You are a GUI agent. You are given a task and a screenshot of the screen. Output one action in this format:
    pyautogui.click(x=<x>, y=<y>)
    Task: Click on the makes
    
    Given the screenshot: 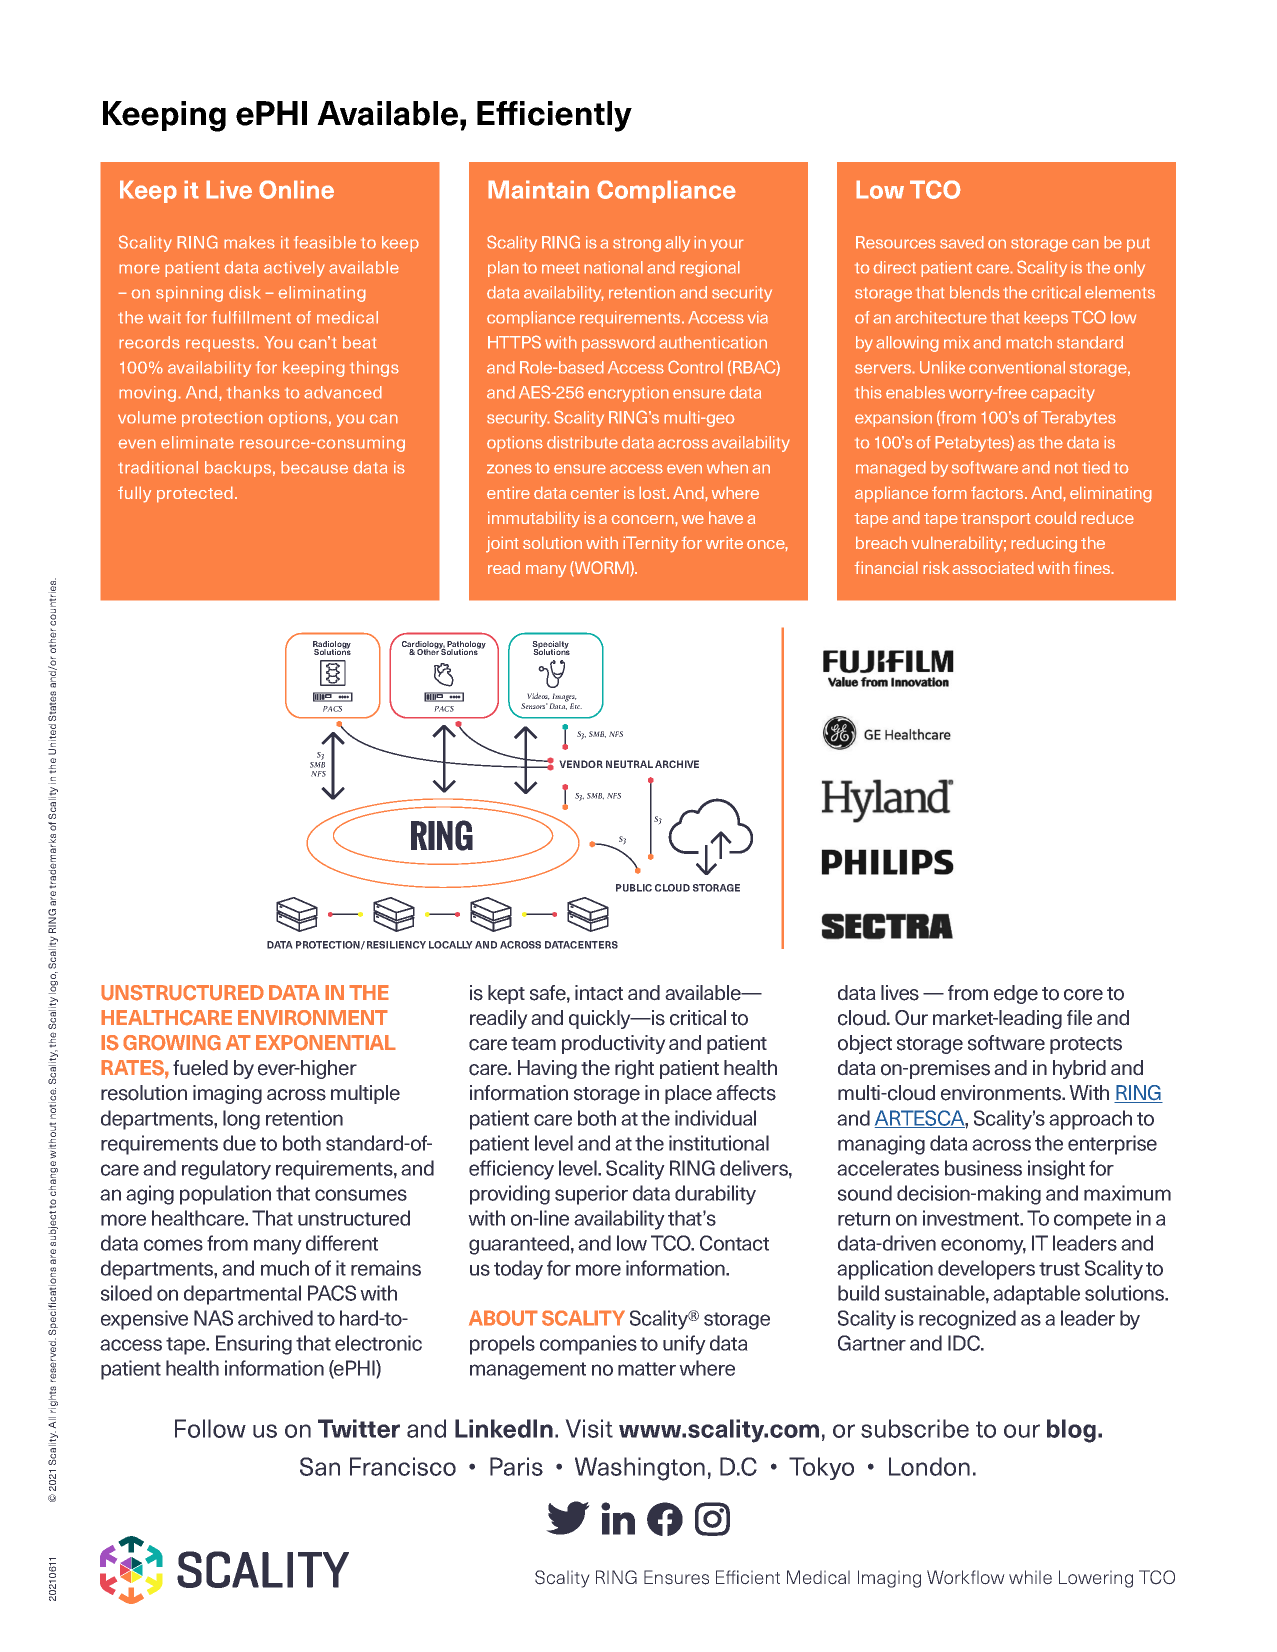 What is the action you would take?
    pyautogui.click(x=249, y=242)
